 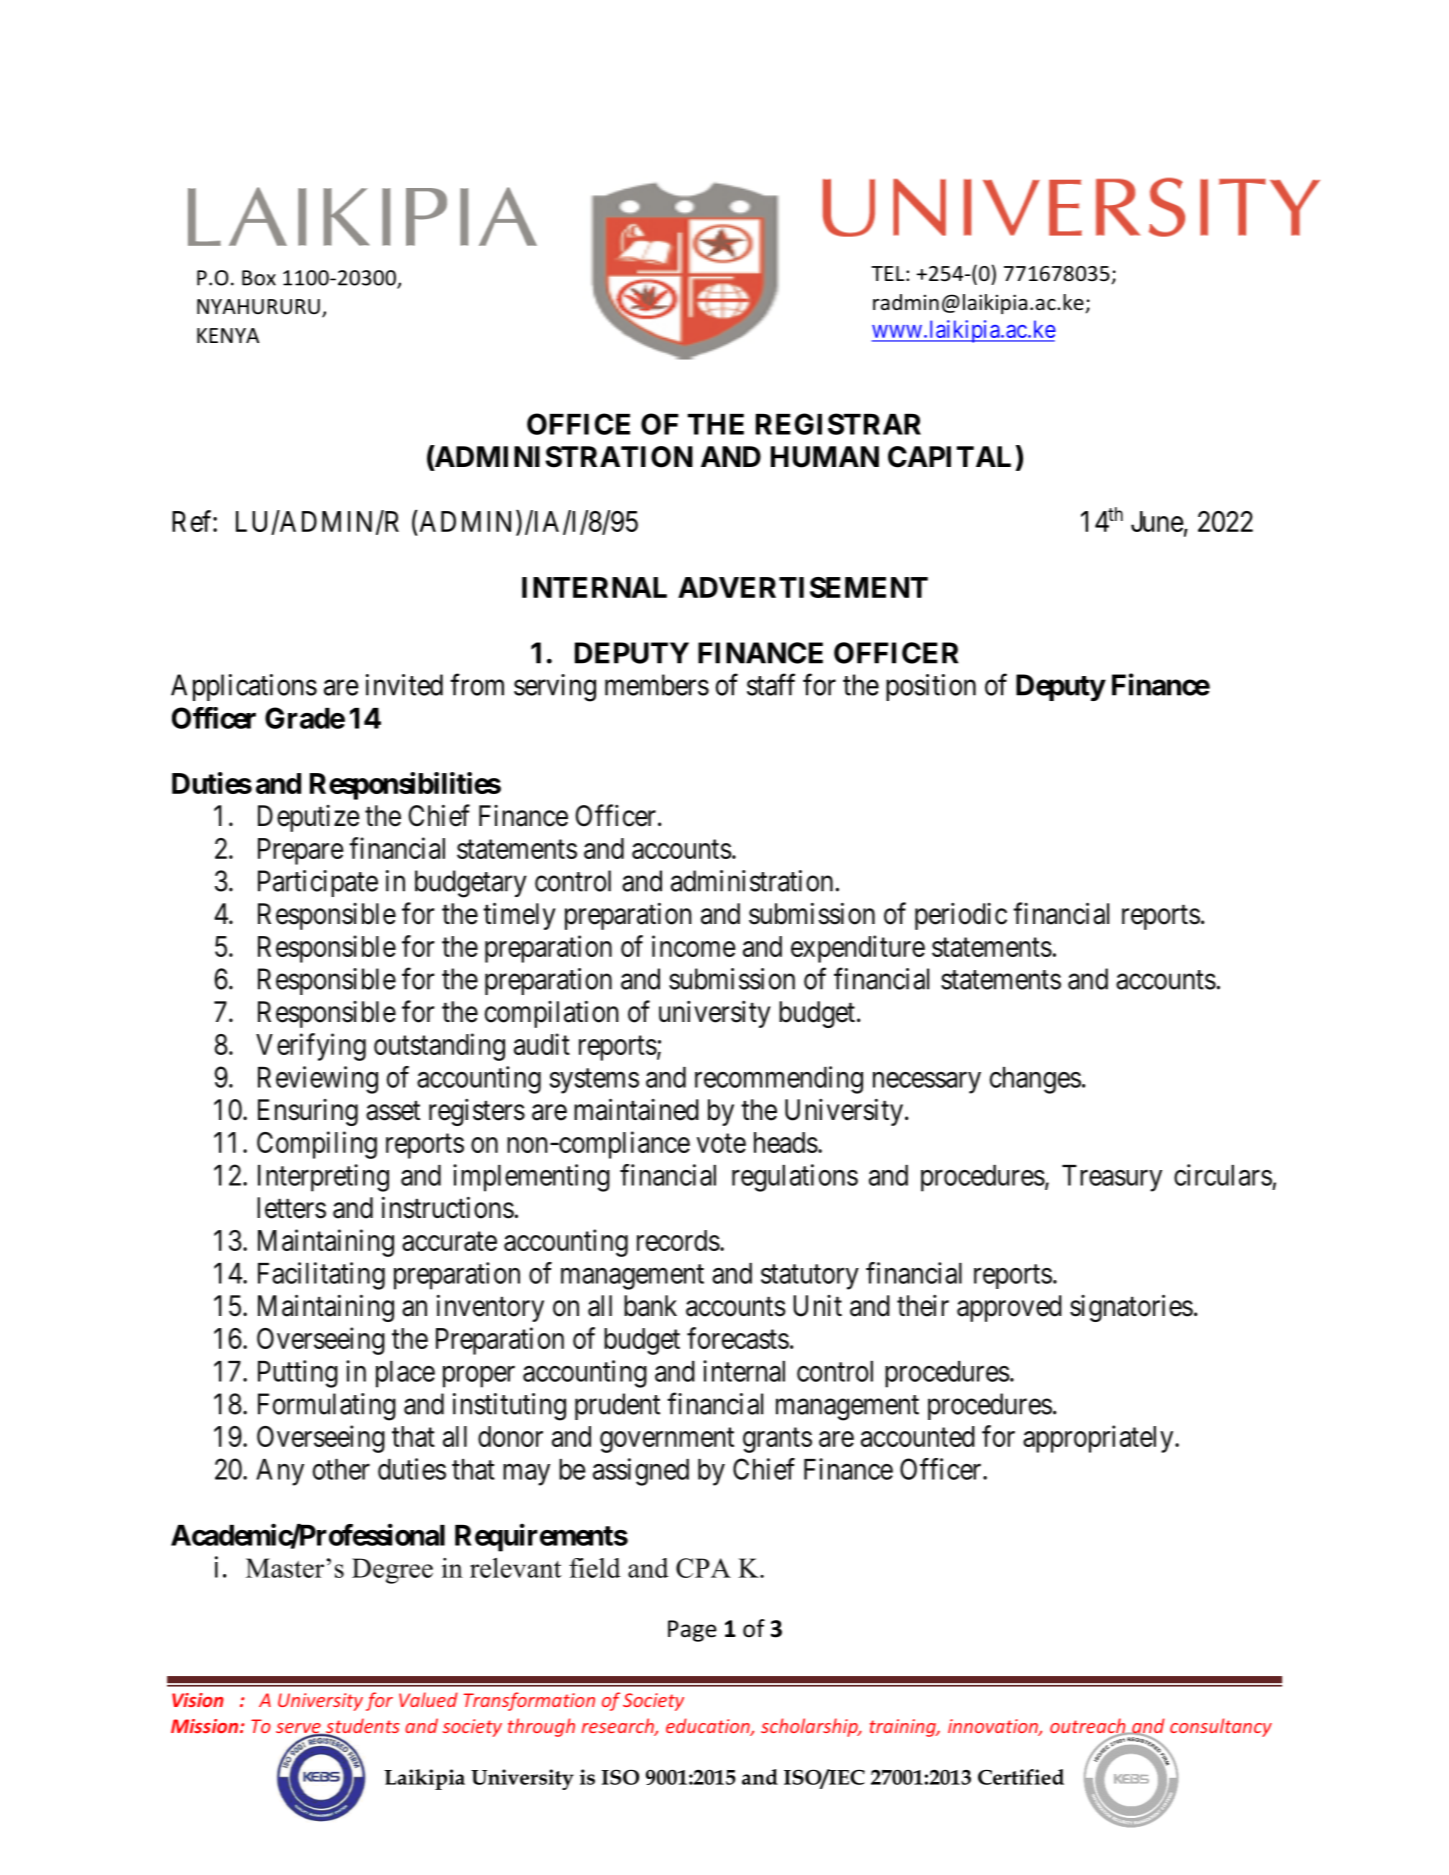 I want to click on necessary, so click(x=927, y=1083).
